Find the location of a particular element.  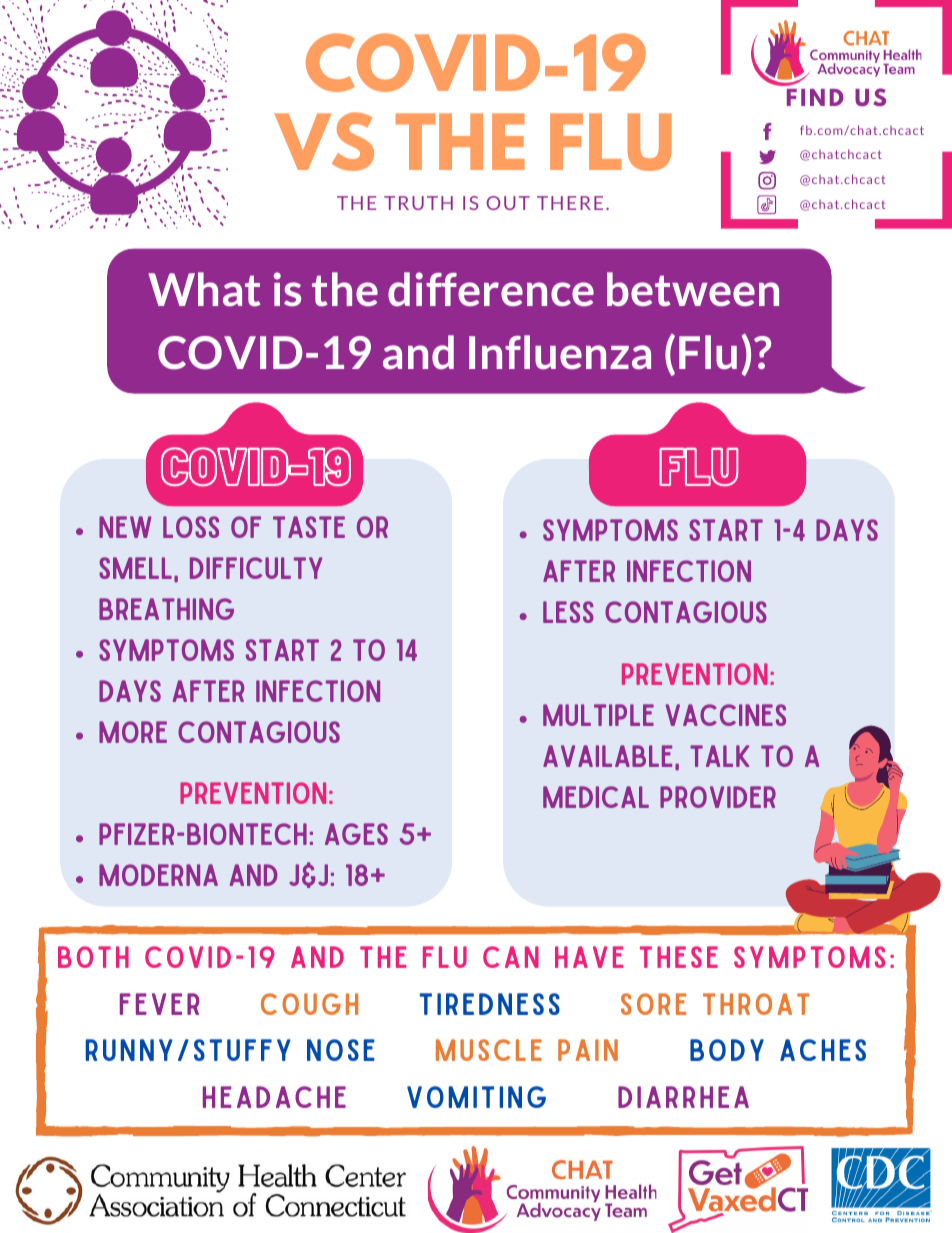

vaccines is located at coordinates (725, 715).
